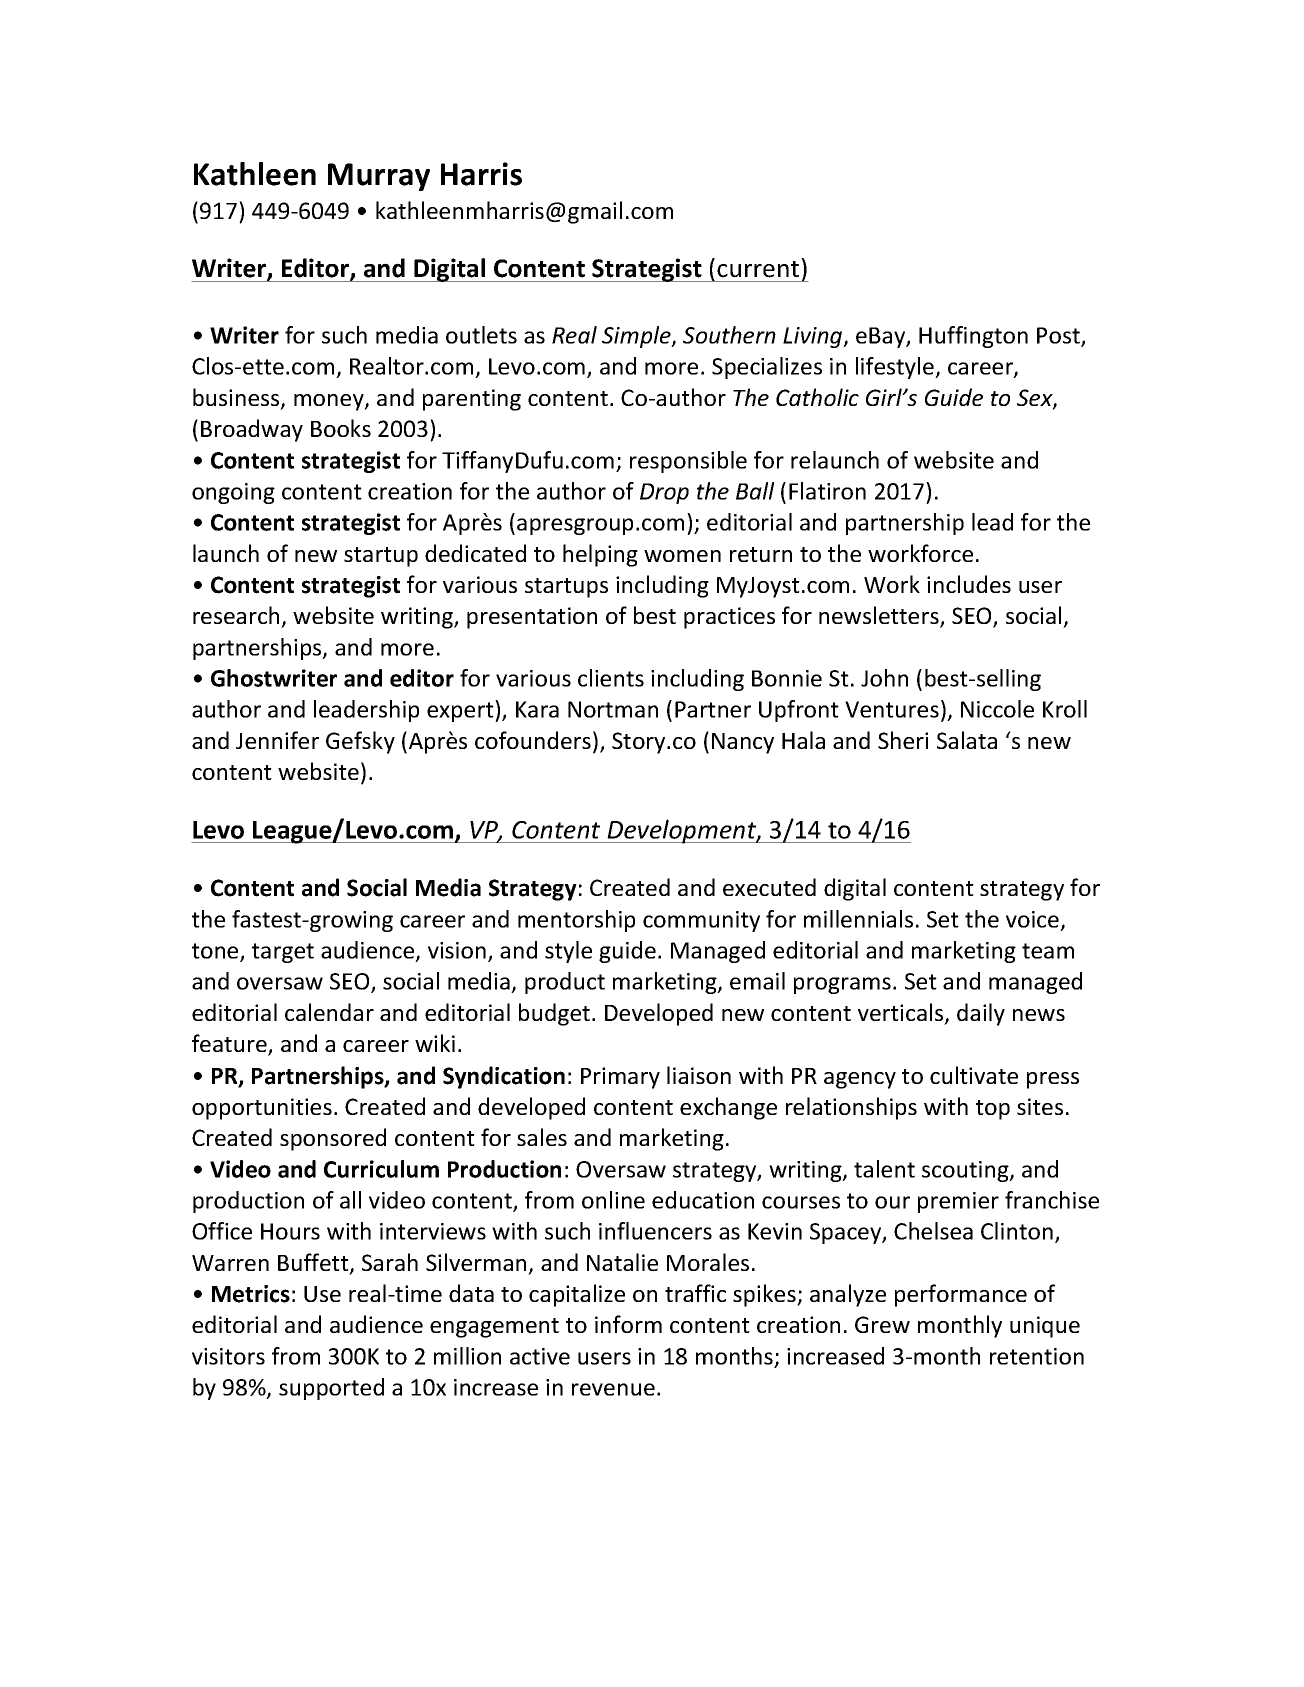 The height and width of the image is (1687, 1304). I want to click on Primary, so click(620, 1078).
